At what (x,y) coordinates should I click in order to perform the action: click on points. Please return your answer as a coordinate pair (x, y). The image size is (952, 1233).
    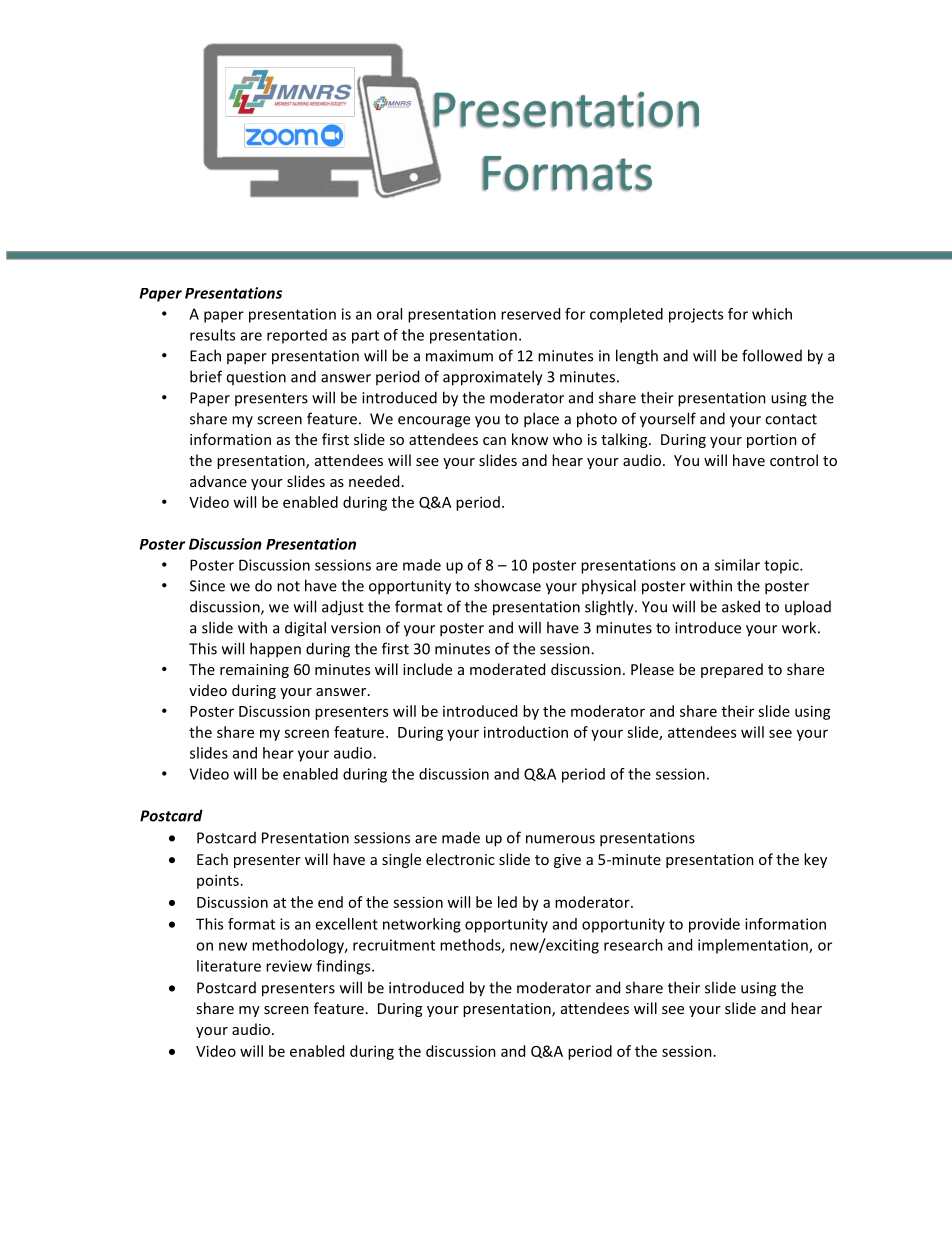
    Looking at the image, I should click on (218, 881).
